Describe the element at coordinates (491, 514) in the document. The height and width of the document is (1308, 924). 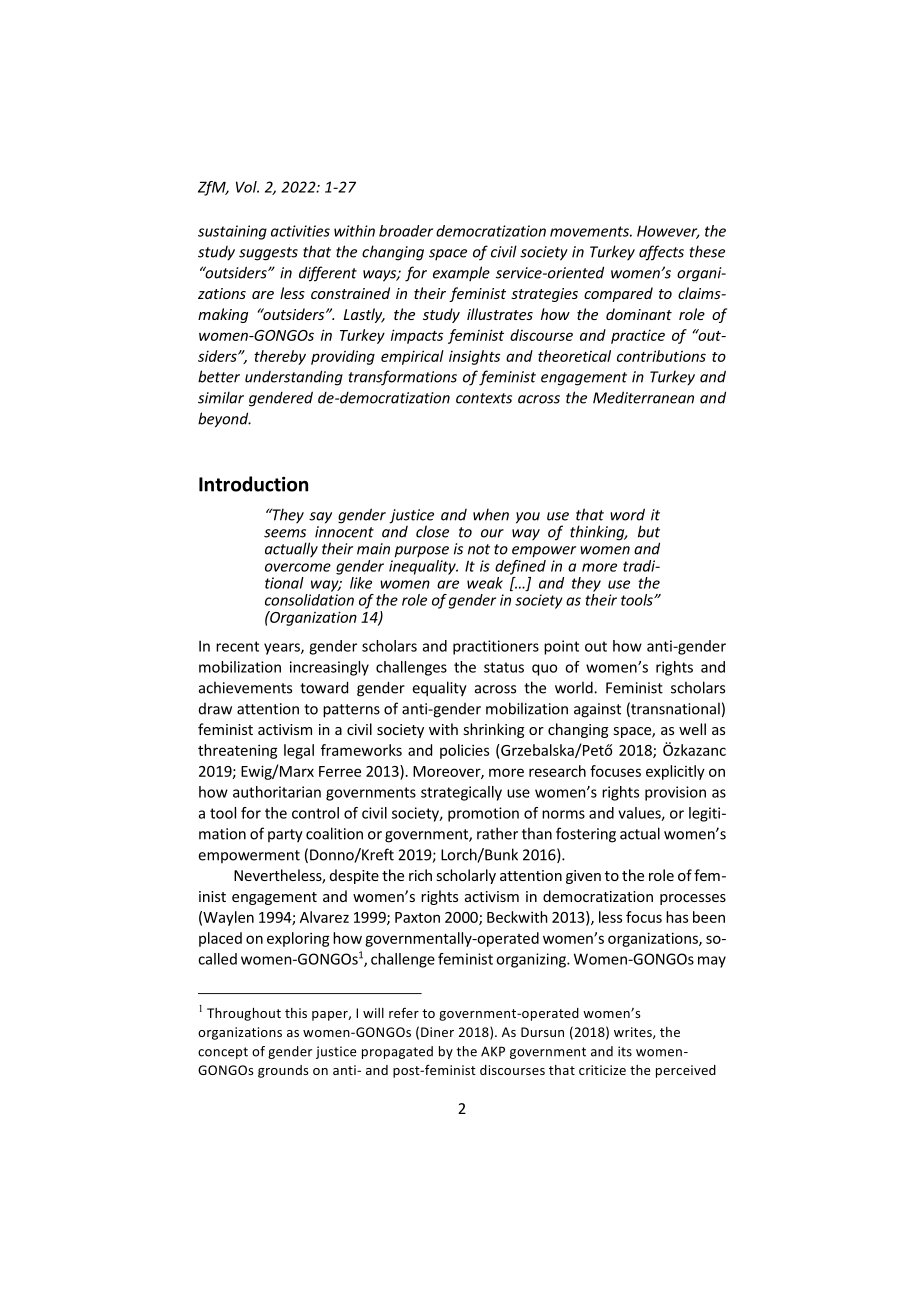
I see `when` at that location.
